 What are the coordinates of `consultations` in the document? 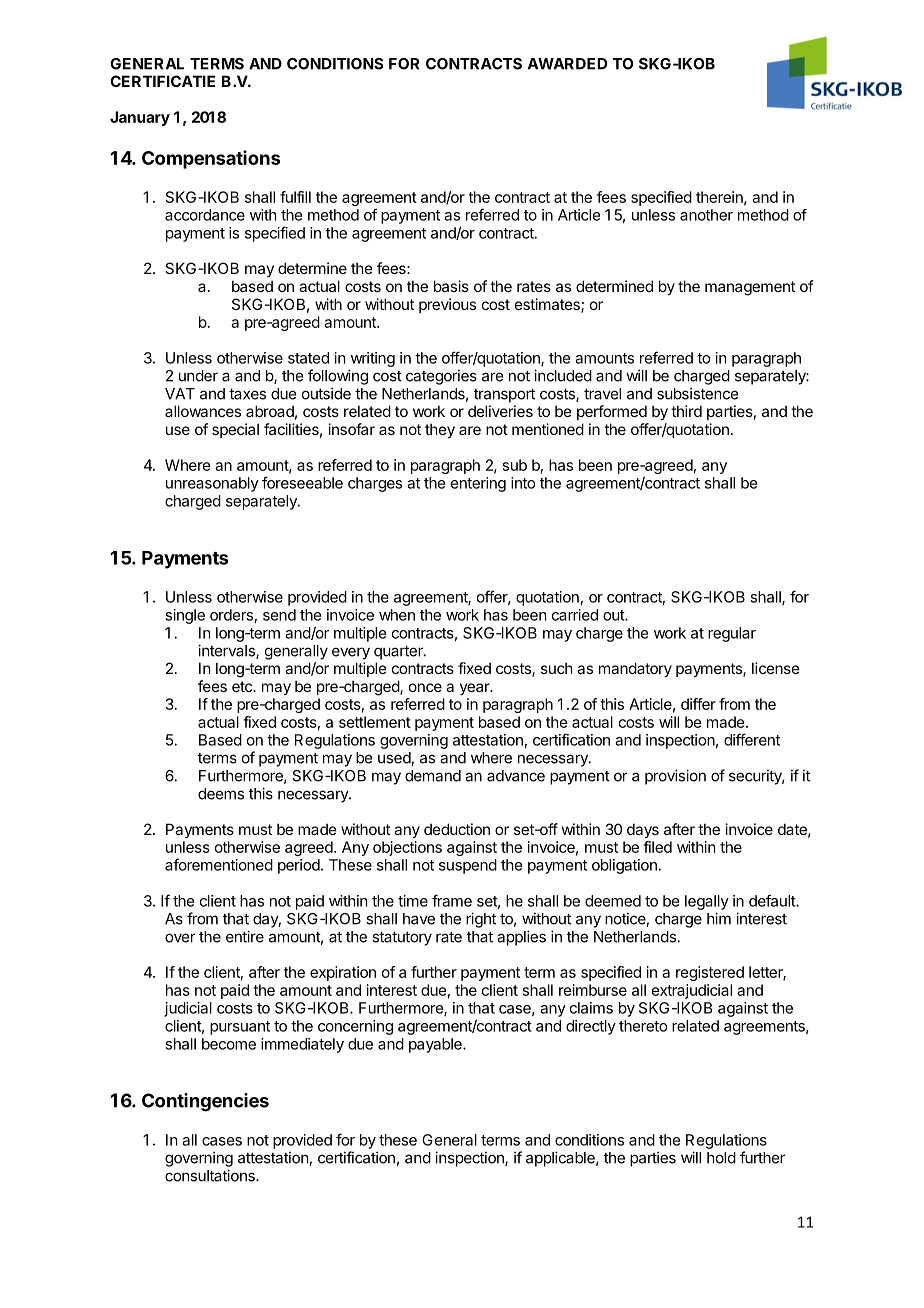 It's located at (211, 1175).
